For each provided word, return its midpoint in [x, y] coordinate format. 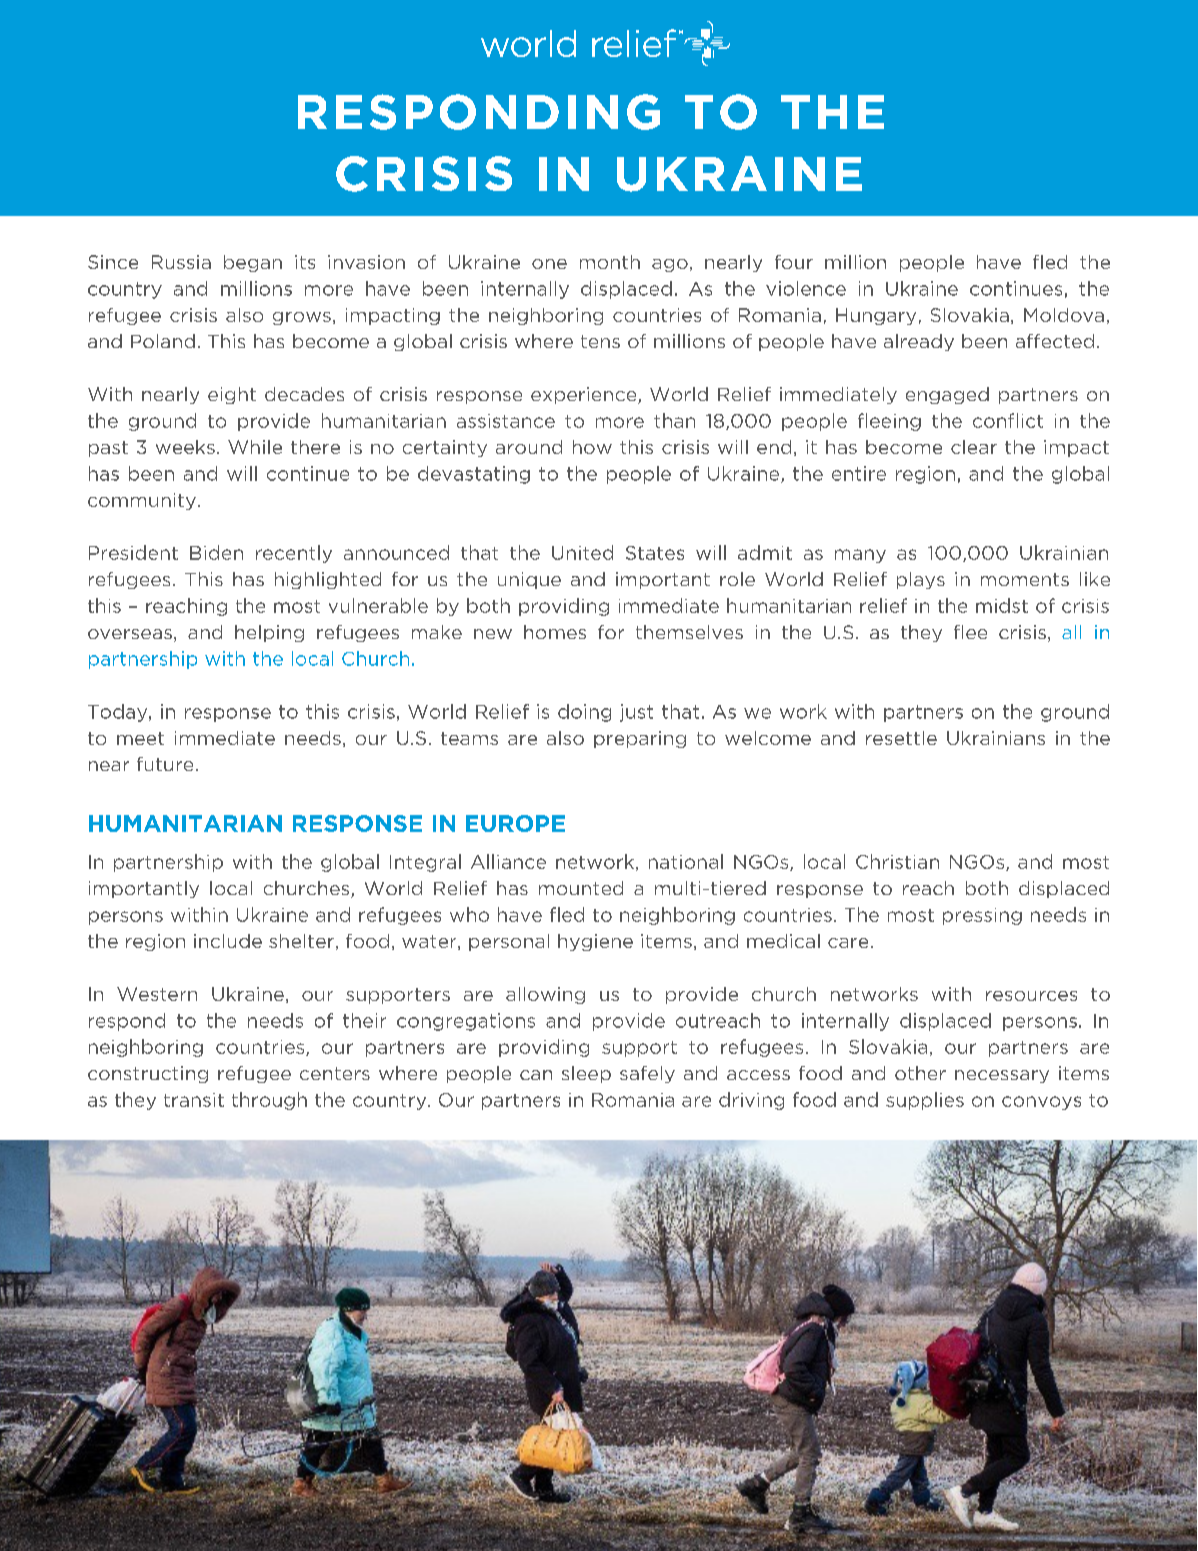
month [610, 262]
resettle [901, 738]
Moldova [1064, 315]
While [255, 447]
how [592, 447]
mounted [581, 888]
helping [269, 633]
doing [584, 713]
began [253, 263]
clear [974, 447]
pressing [982, 916]
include [228, 941]
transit [194, 1100]
